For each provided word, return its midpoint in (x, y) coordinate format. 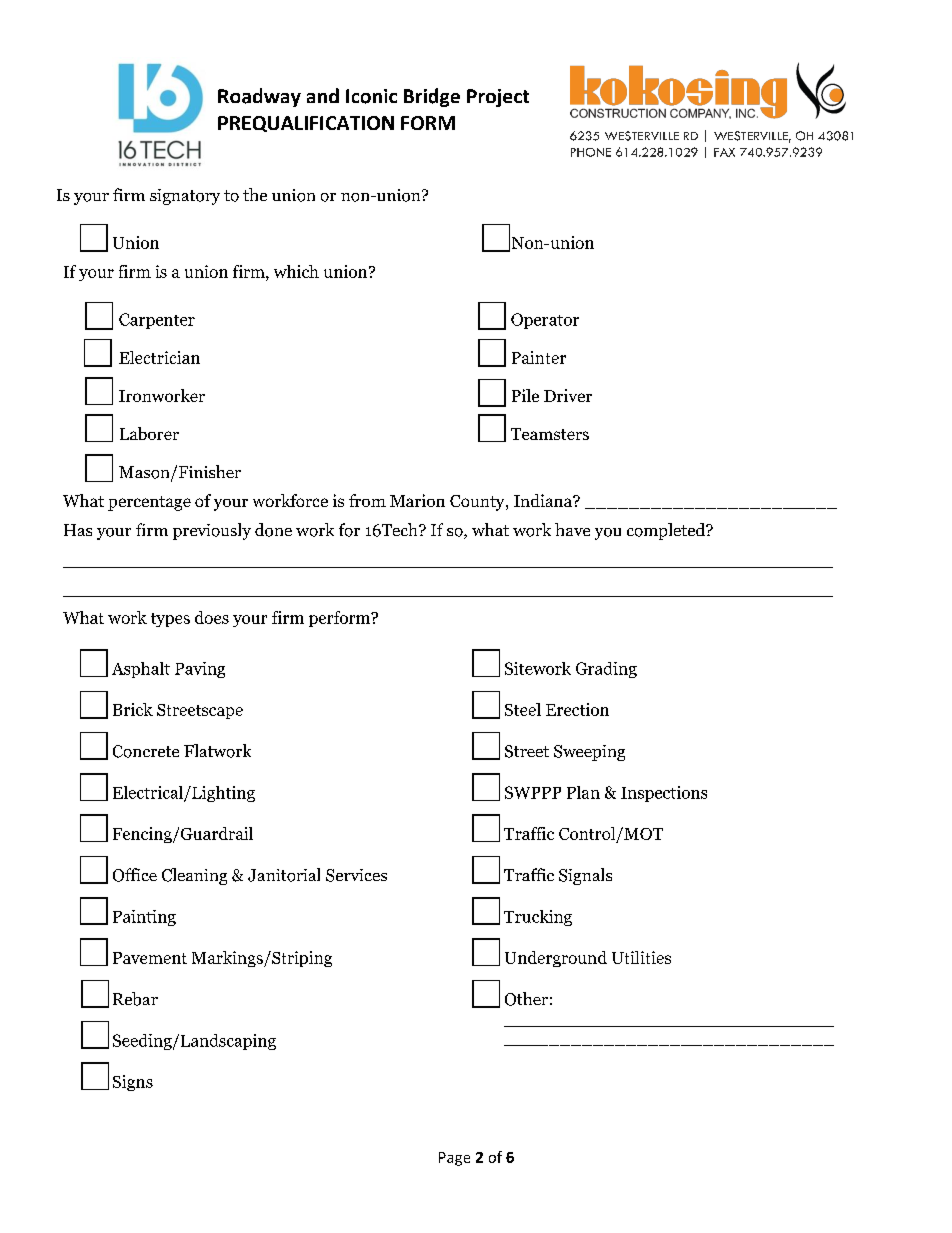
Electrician (159, 357)
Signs (133, 1083)
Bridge (432, 97)
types (170, 620)
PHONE (591, 152)
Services (356, 875)
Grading (606, 670)
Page (454, 1159)
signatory (185, 197)
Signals (585, 876)
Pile (525, 395)
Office (135, 875)
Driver (568, 395)
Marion (417, 500)
